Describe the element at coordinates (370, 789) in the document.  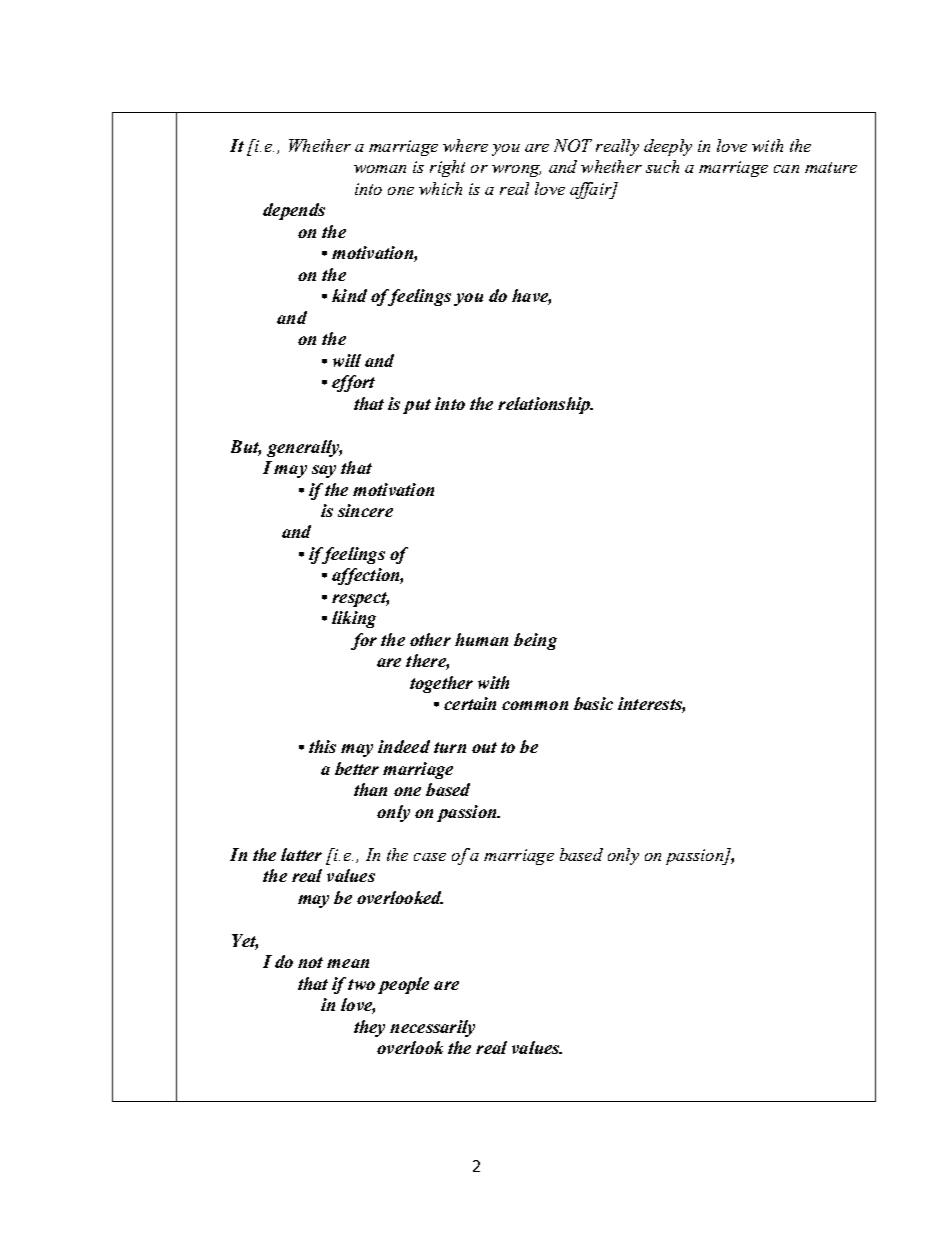
I see `than` at that location.
